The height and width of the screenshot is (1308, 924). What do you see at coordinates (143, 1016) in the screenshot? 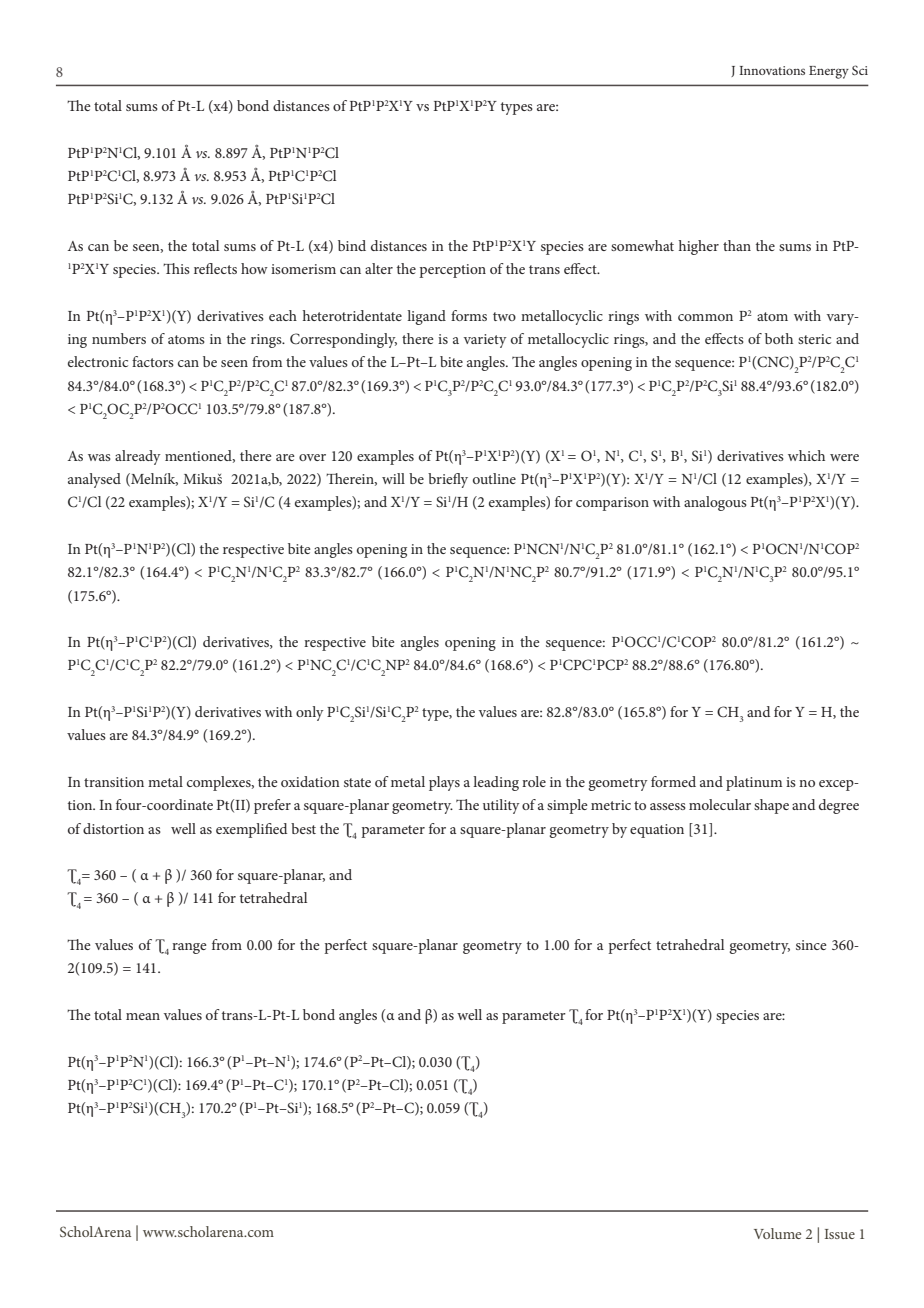
I see `mean` at bounding box center [143, 1016].
